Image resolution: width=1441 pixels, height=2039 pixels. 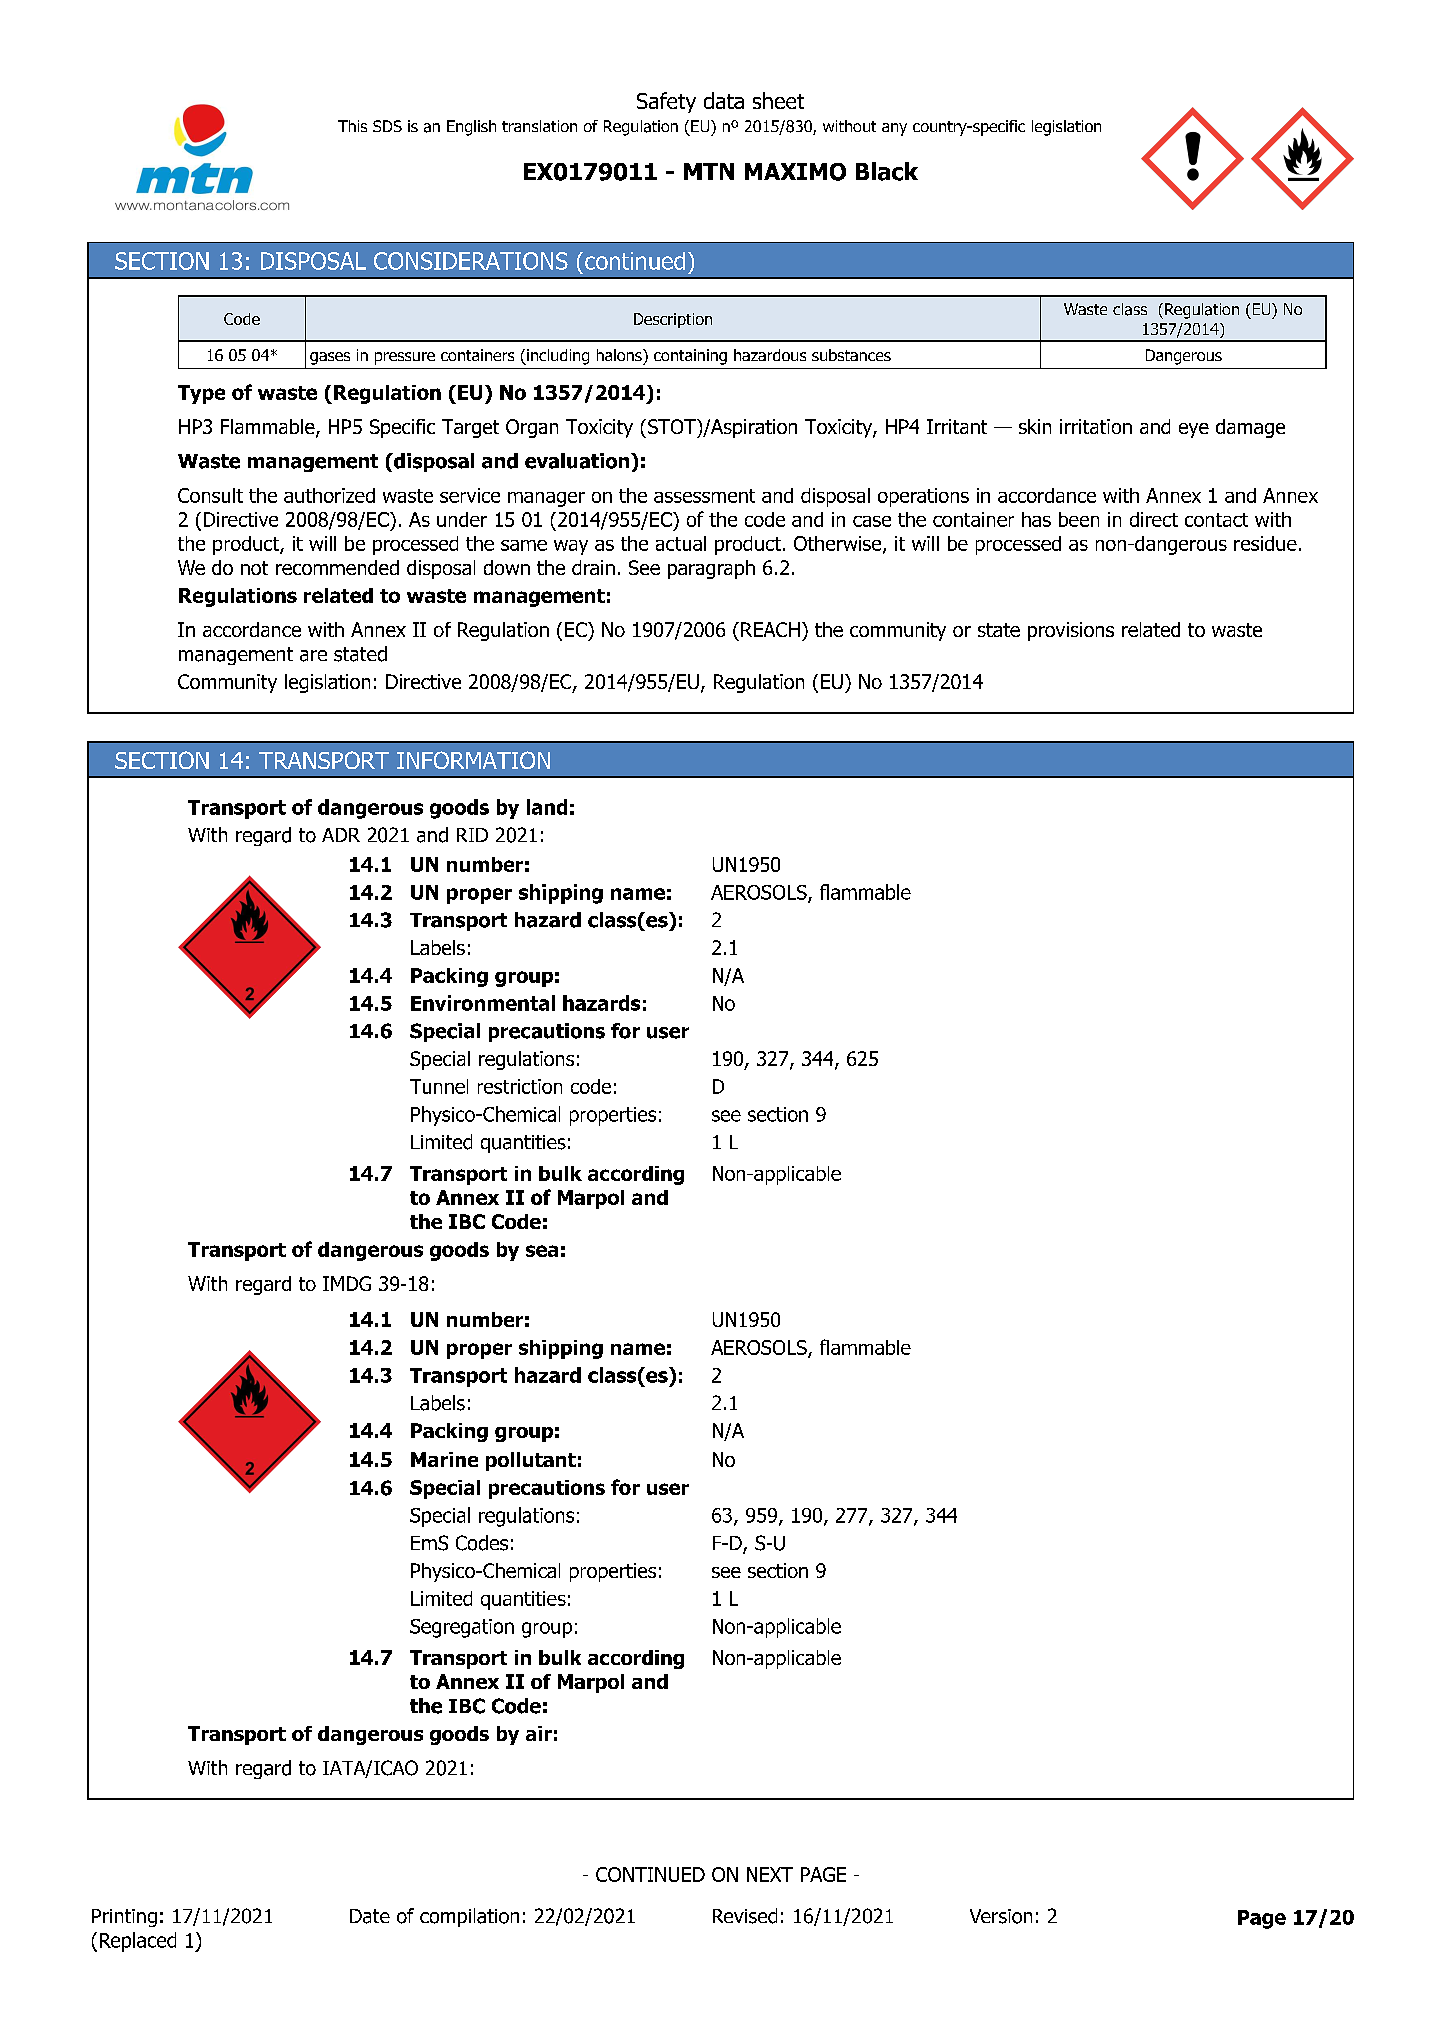 I want to click on Safety, so click(x=666, y=102).
